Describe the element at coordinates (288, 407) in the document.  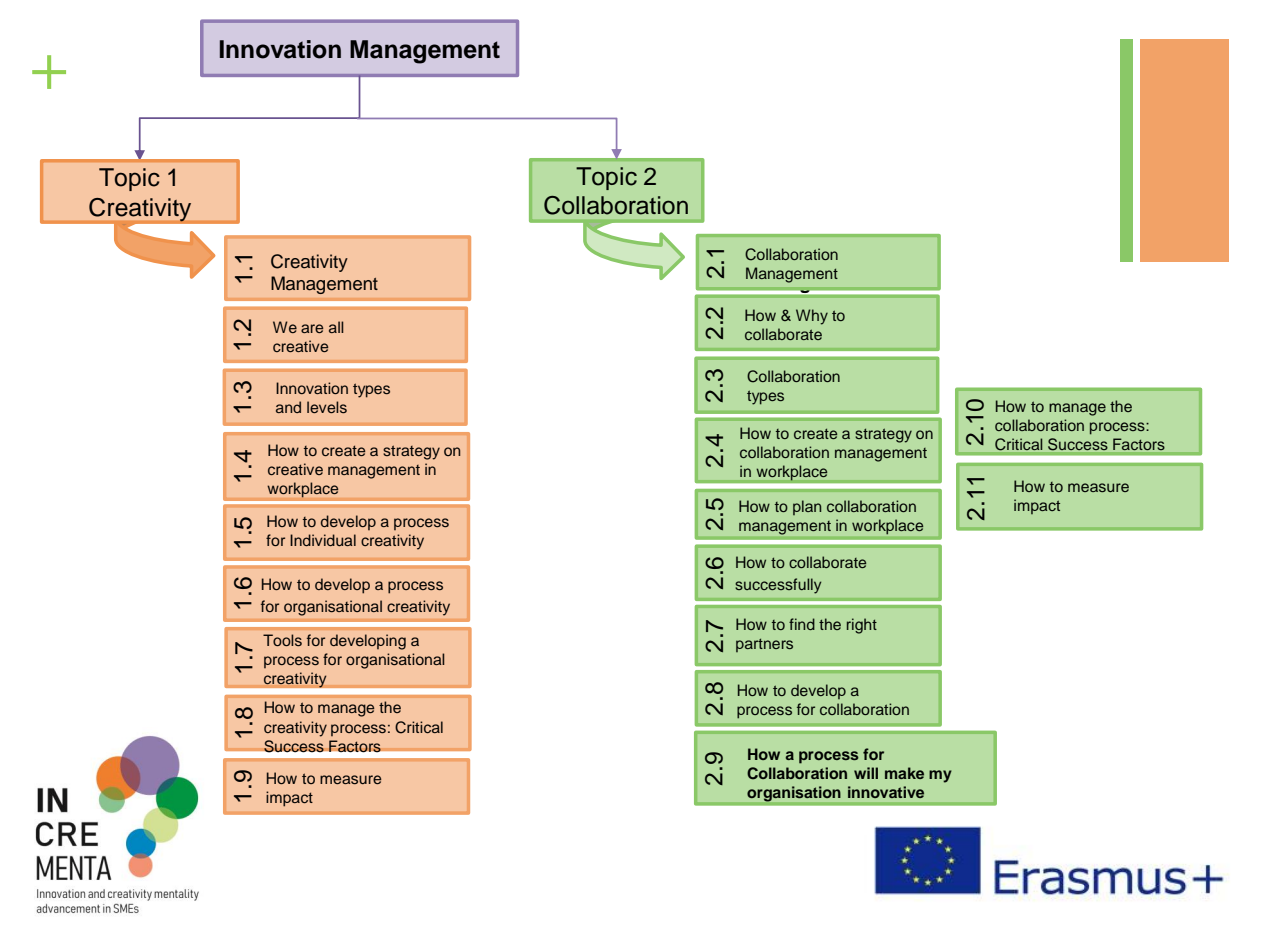
I see `and` at that location.
